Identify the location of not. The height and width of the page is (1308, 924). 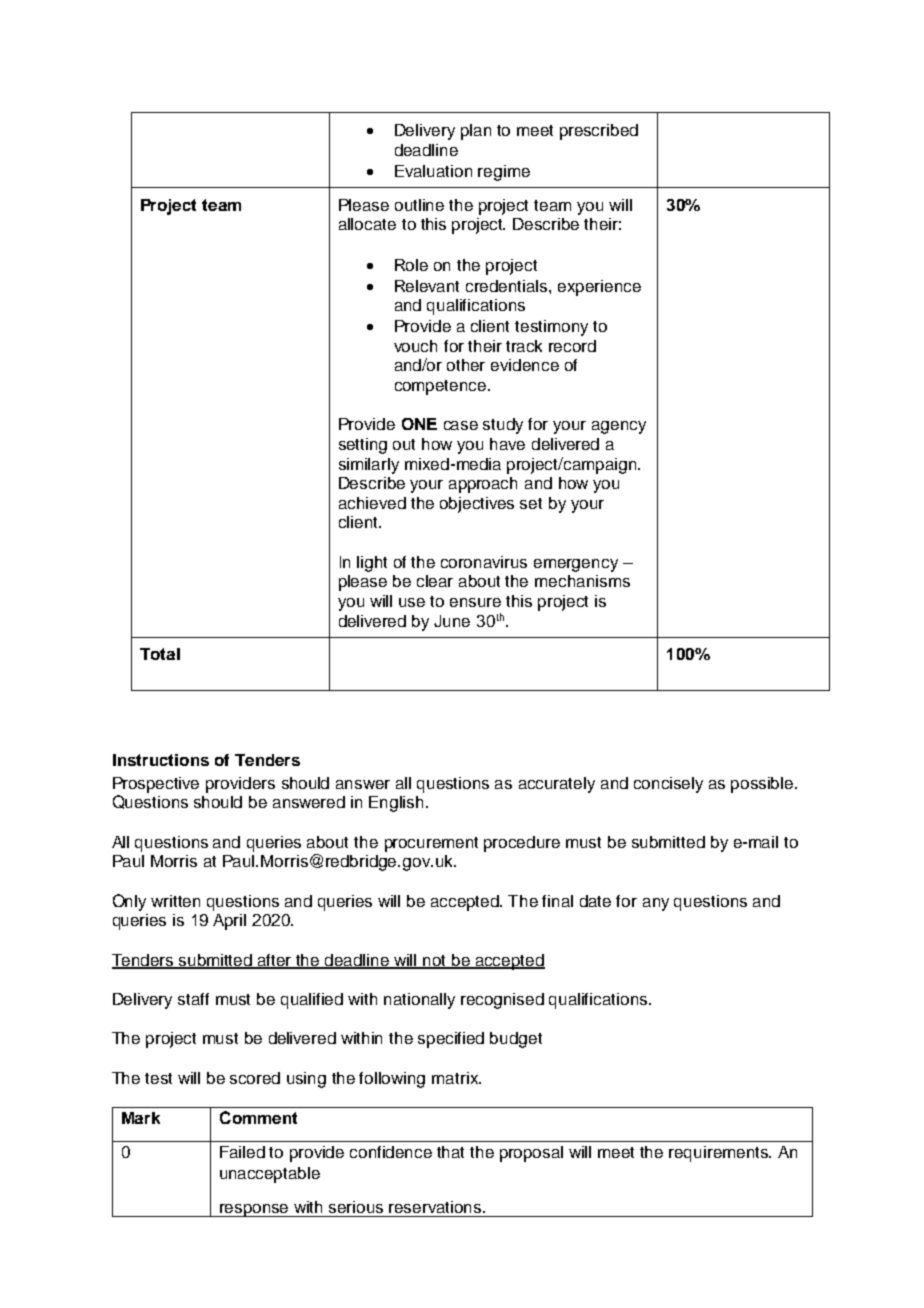
(435, 961).
